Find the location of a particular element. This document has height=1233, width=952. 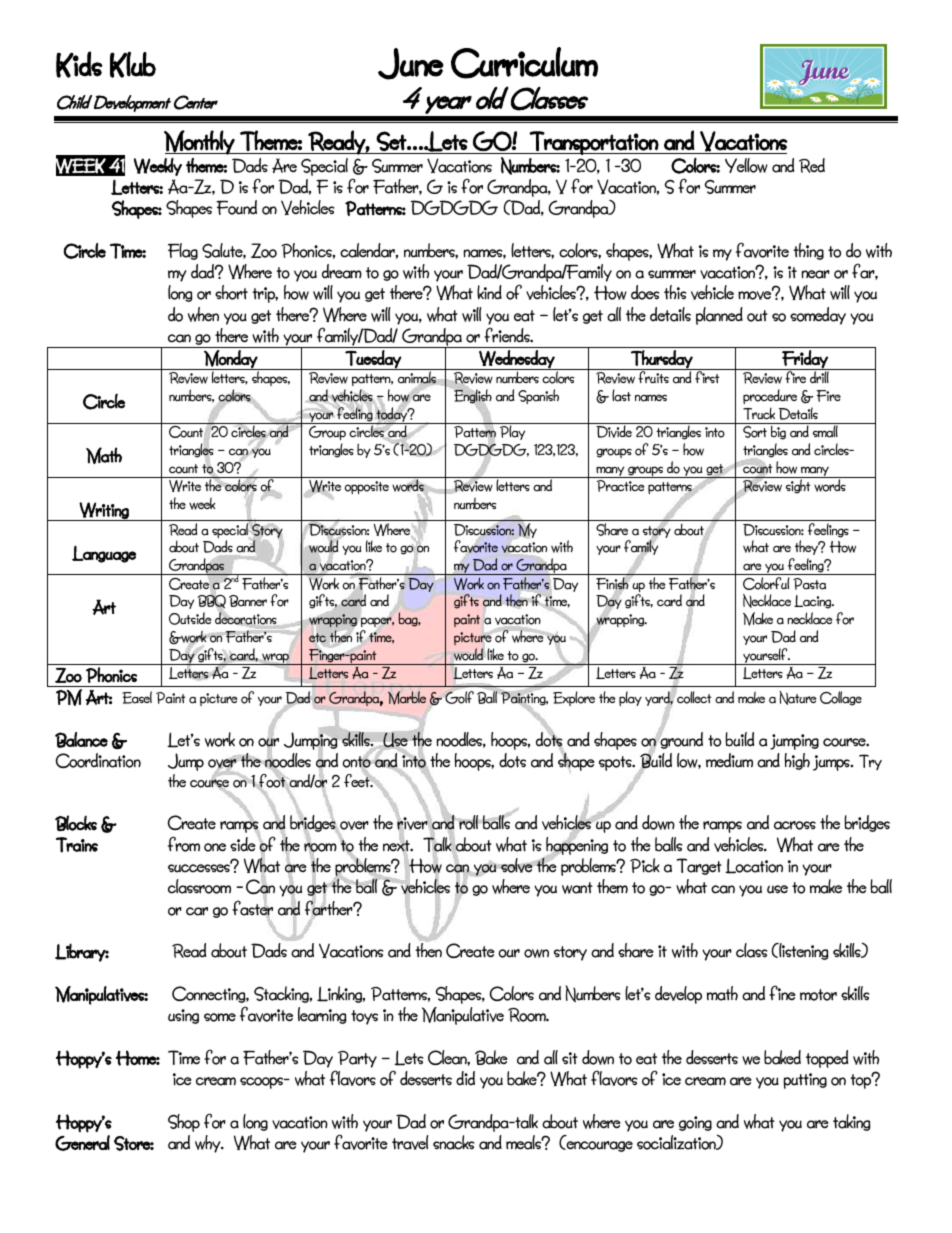

Curriculum is located at coordinates (524, 63).
